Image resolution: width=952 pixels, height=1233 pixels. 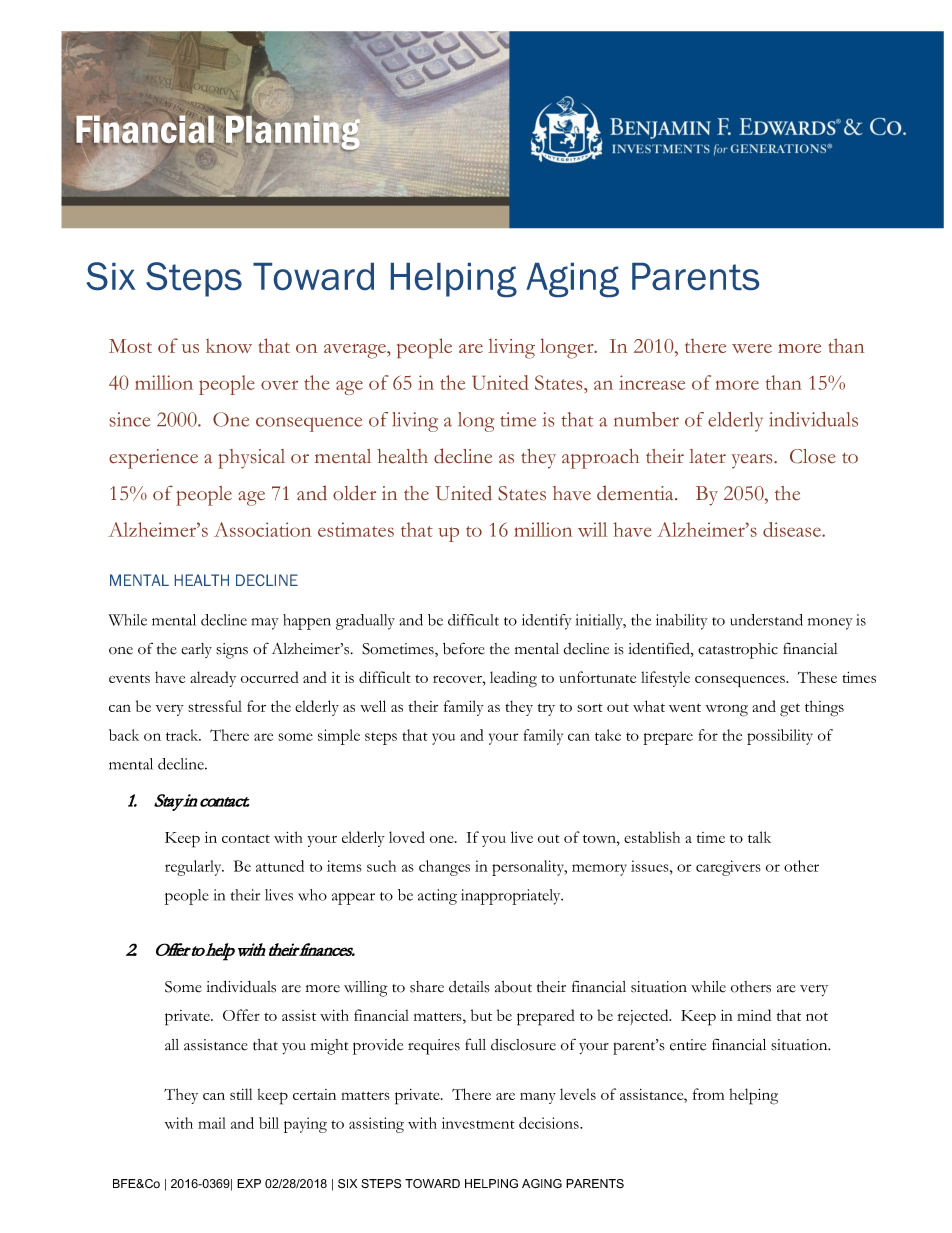 What do you see at coordinates (194, 868) in the screenshot?
I see `regularly` at bounding box center [194, 868].
